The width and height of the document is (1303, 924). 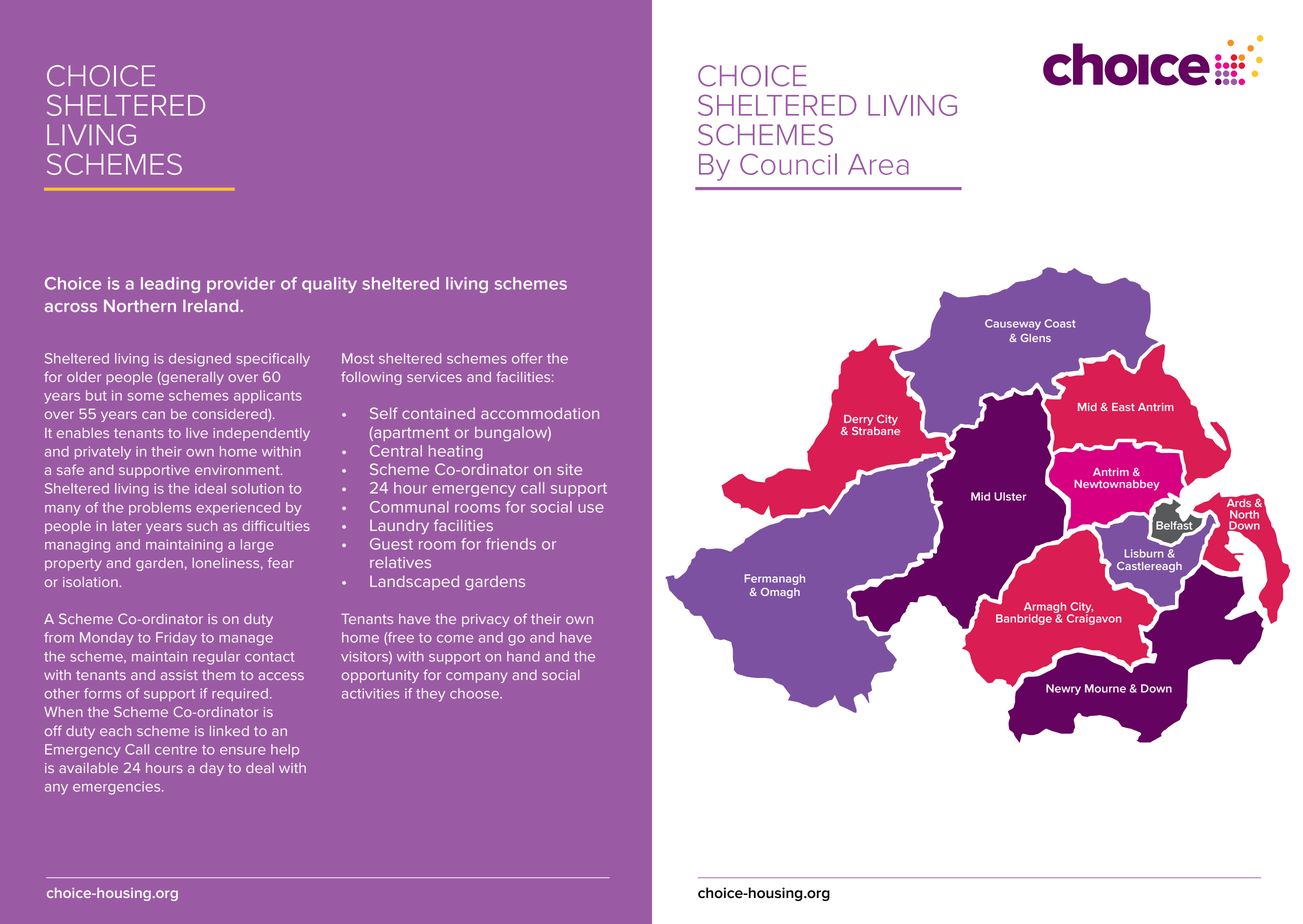 I want to click on Ulster, so click(x=1010, y=496).
